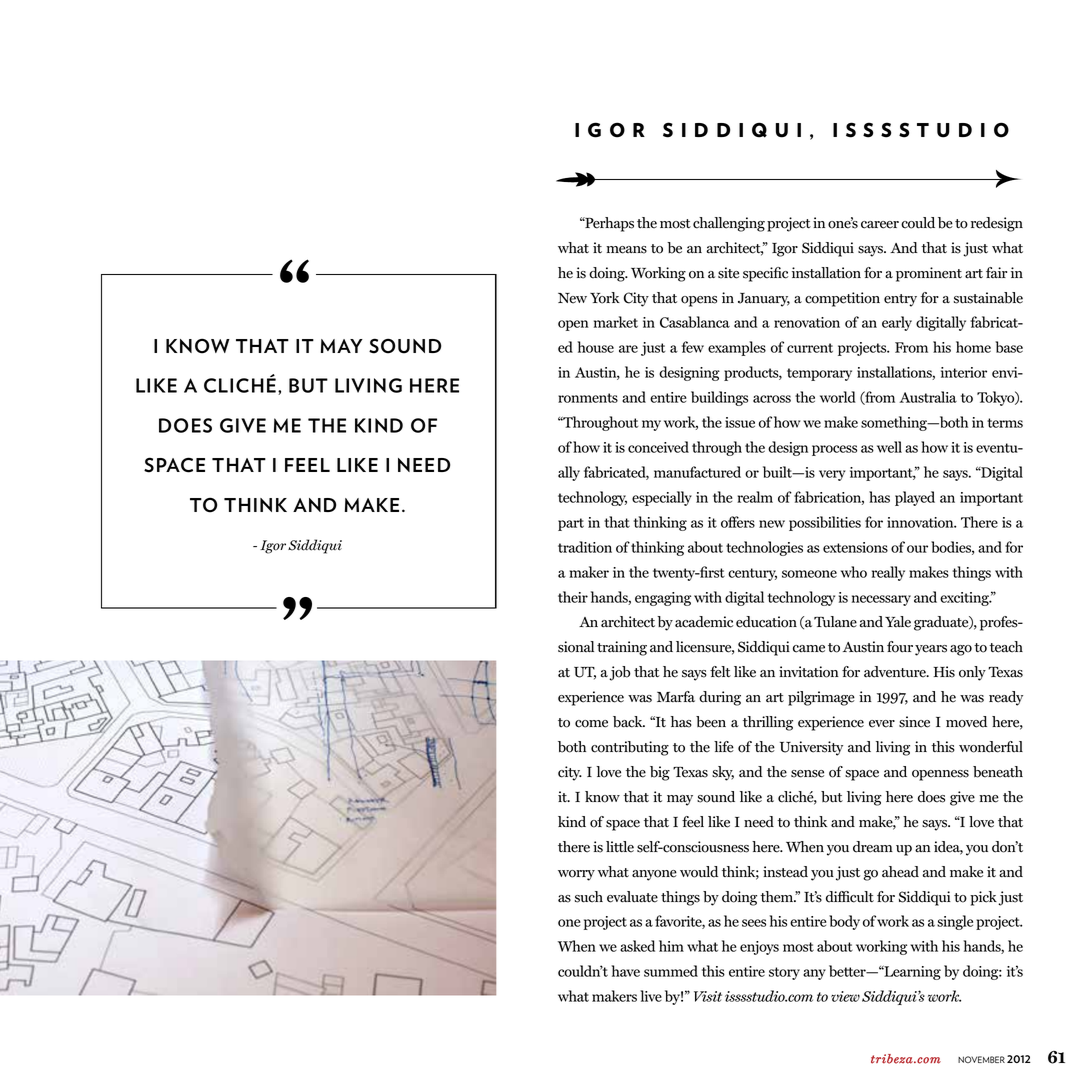 This page has height=1092, width=1092. I want to click on terms, so click(1005, 423).
